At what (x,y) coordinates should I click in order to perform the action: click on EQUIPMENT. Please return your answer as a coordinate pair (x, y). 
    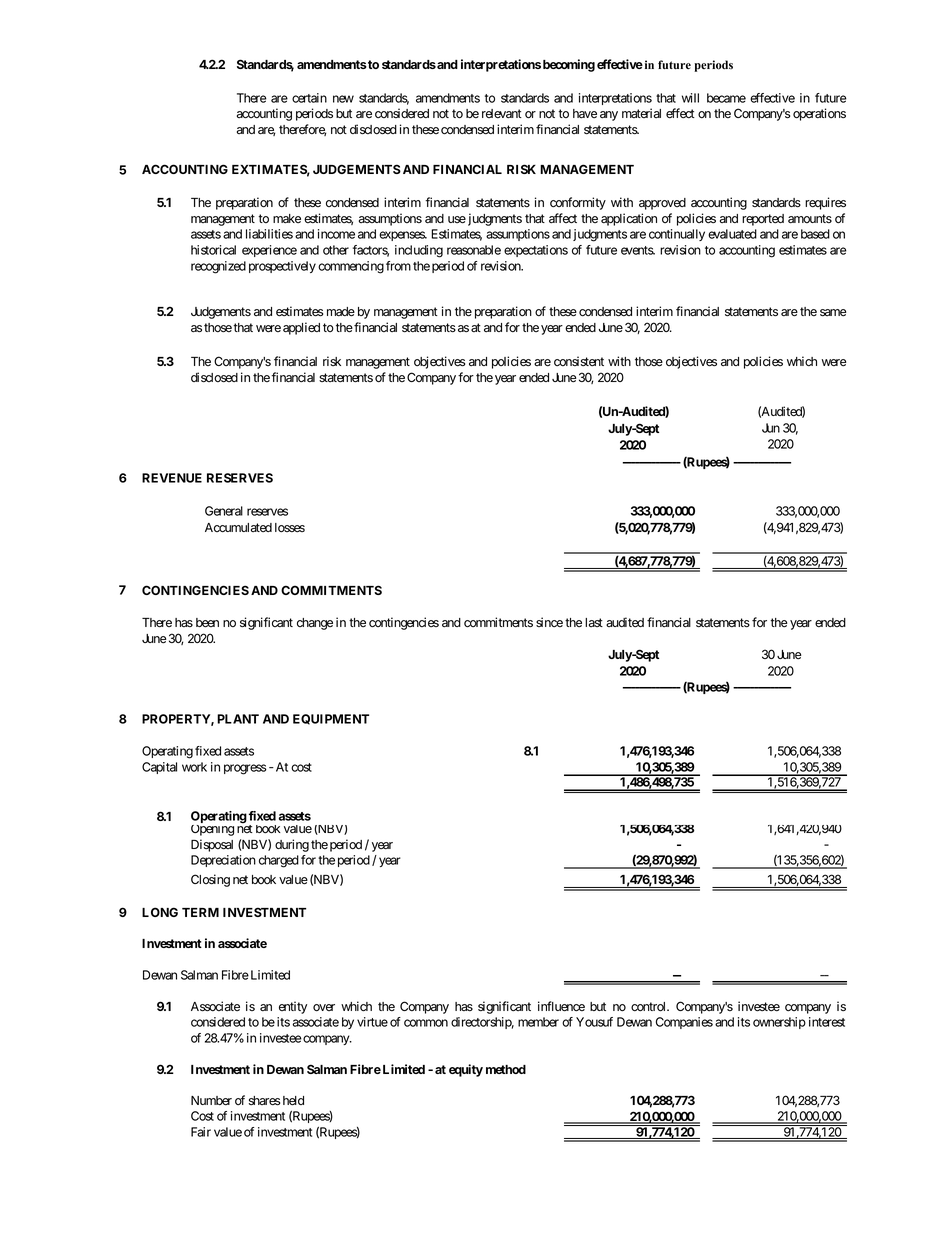
    Looking at the image, I should click on (331, 719).
